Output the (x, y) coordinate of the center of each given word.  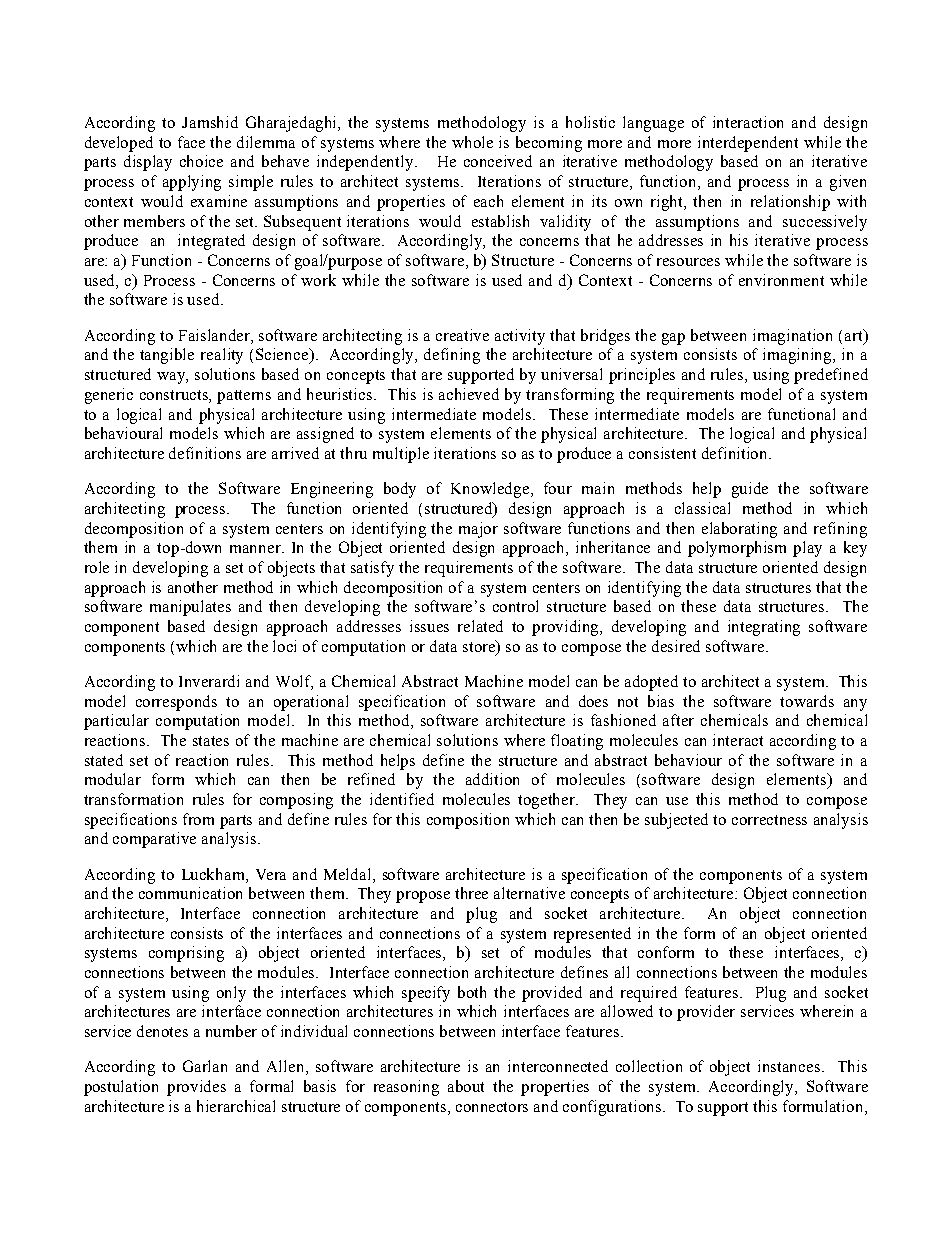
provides (196, 1088)
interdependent (748, 144)
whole (472, 142)
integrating (764, 628)
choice (201, 161)
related (480, 626)
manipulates (190, 608)
